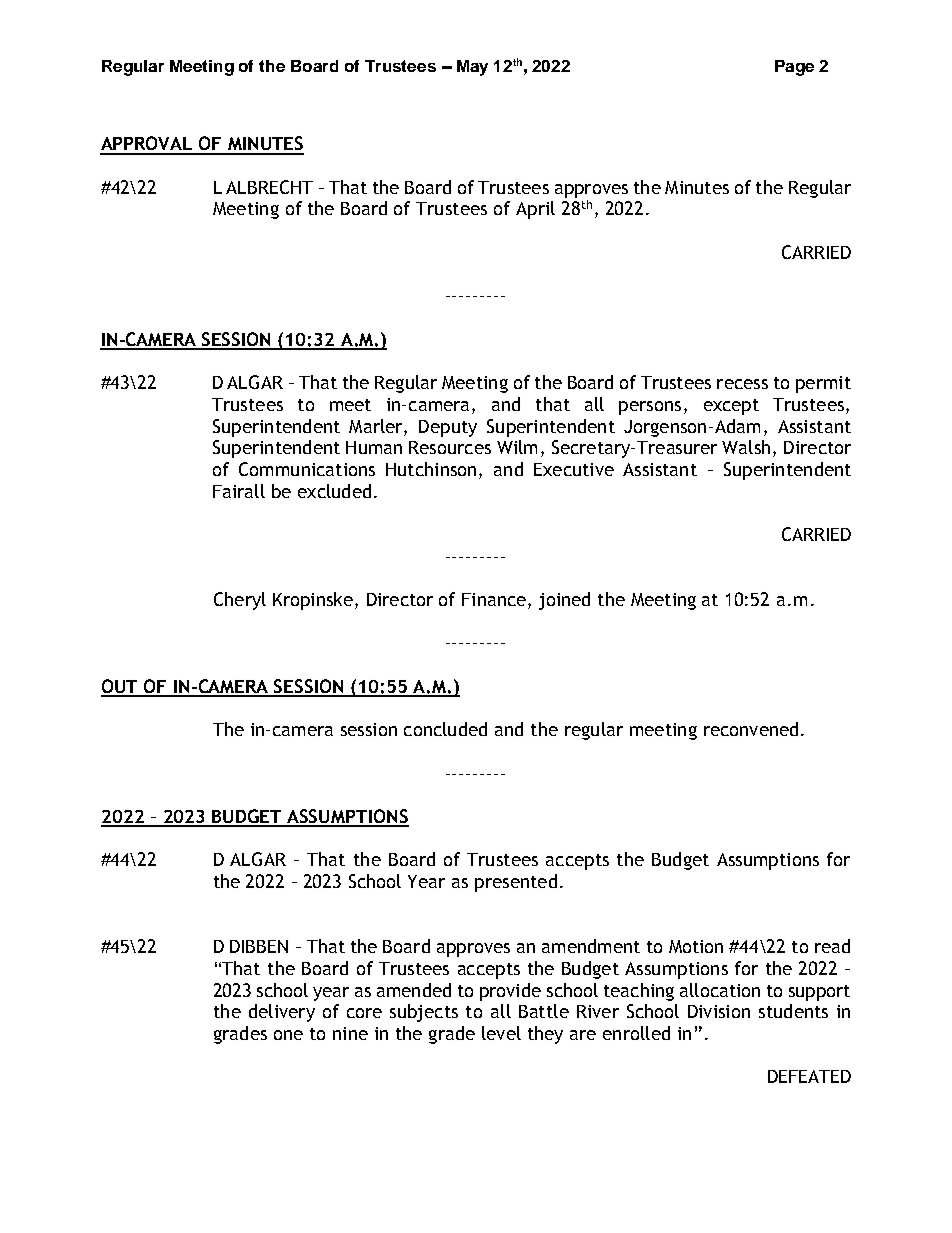 The height and width of the image is (1233, 952). Describe the element at coordinates (240, 601) in the image. I see `Cheryl` at that location.
